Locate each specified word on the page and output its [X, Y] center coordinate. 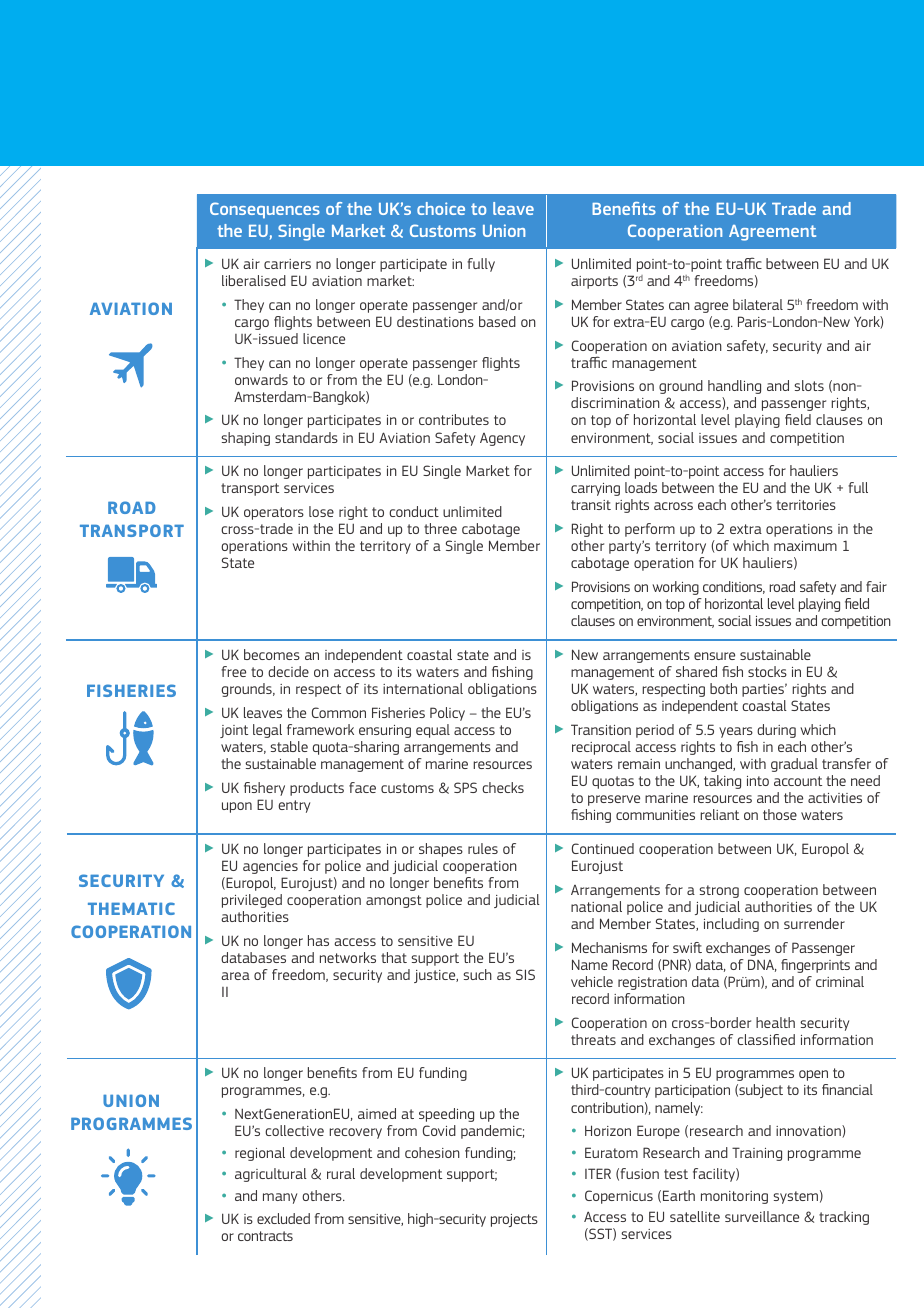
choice [441, 208]
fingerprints [815, 966]
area [235, 976]
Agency [502, 439]
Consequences [265, 210]
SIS [525, 974]
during [776, 731]
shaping [245, 439]
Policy [447, 714]
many [280, 1198]
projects [514, 1220]
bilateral [758, 304]
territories [806, 505]
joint [234, 731]
